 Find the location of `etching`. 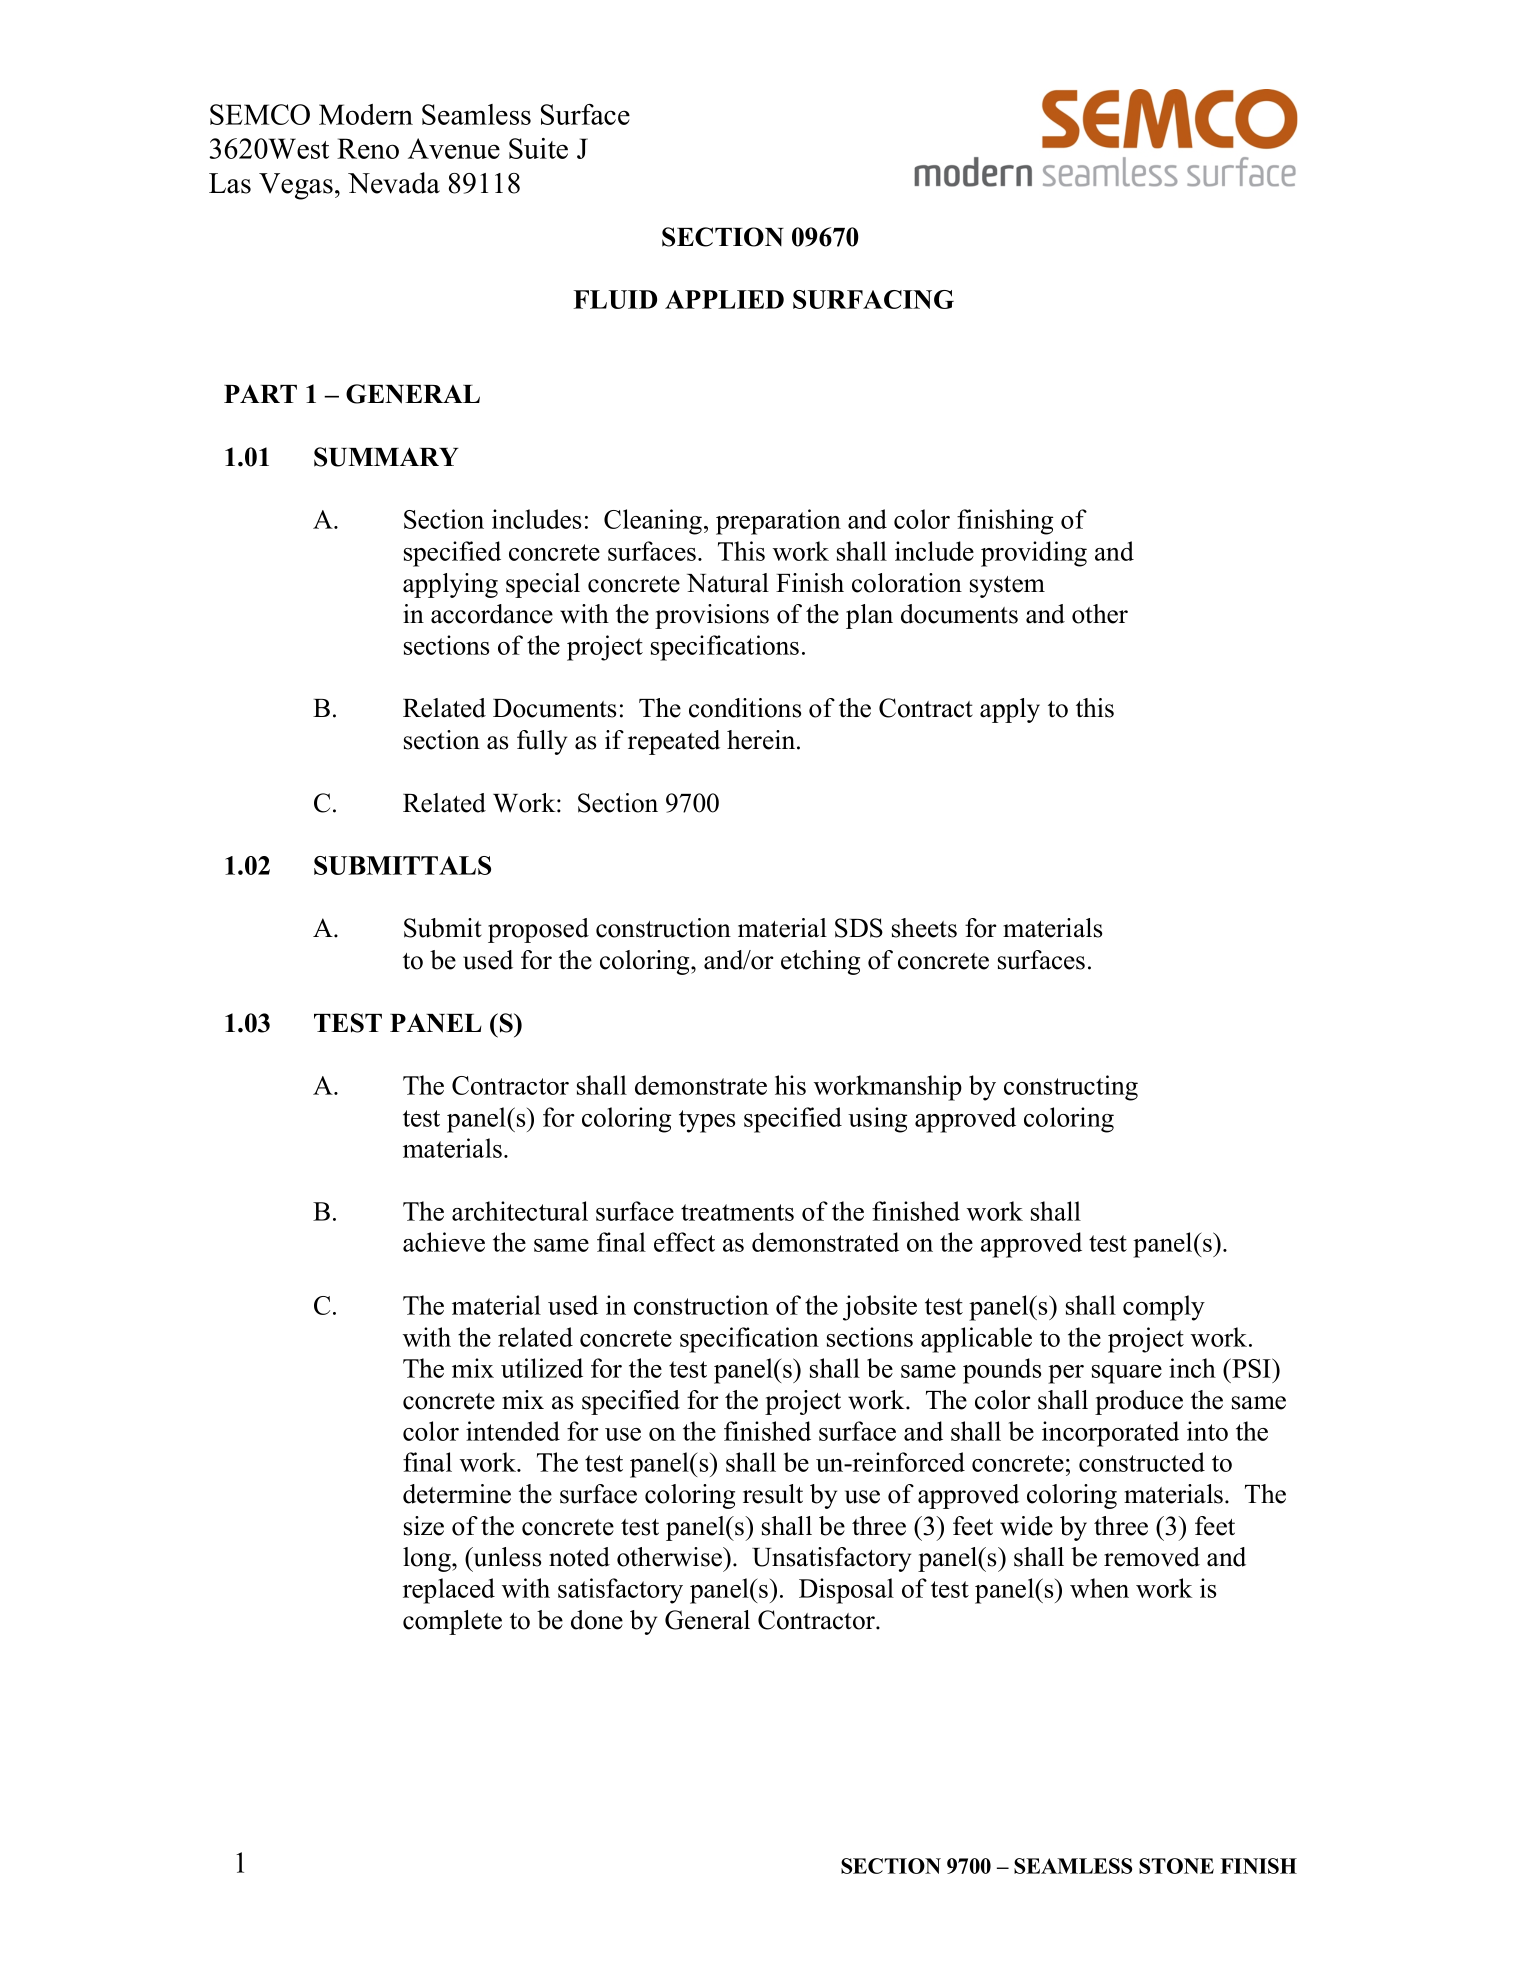

etching is located at coordinates (820, 962).
